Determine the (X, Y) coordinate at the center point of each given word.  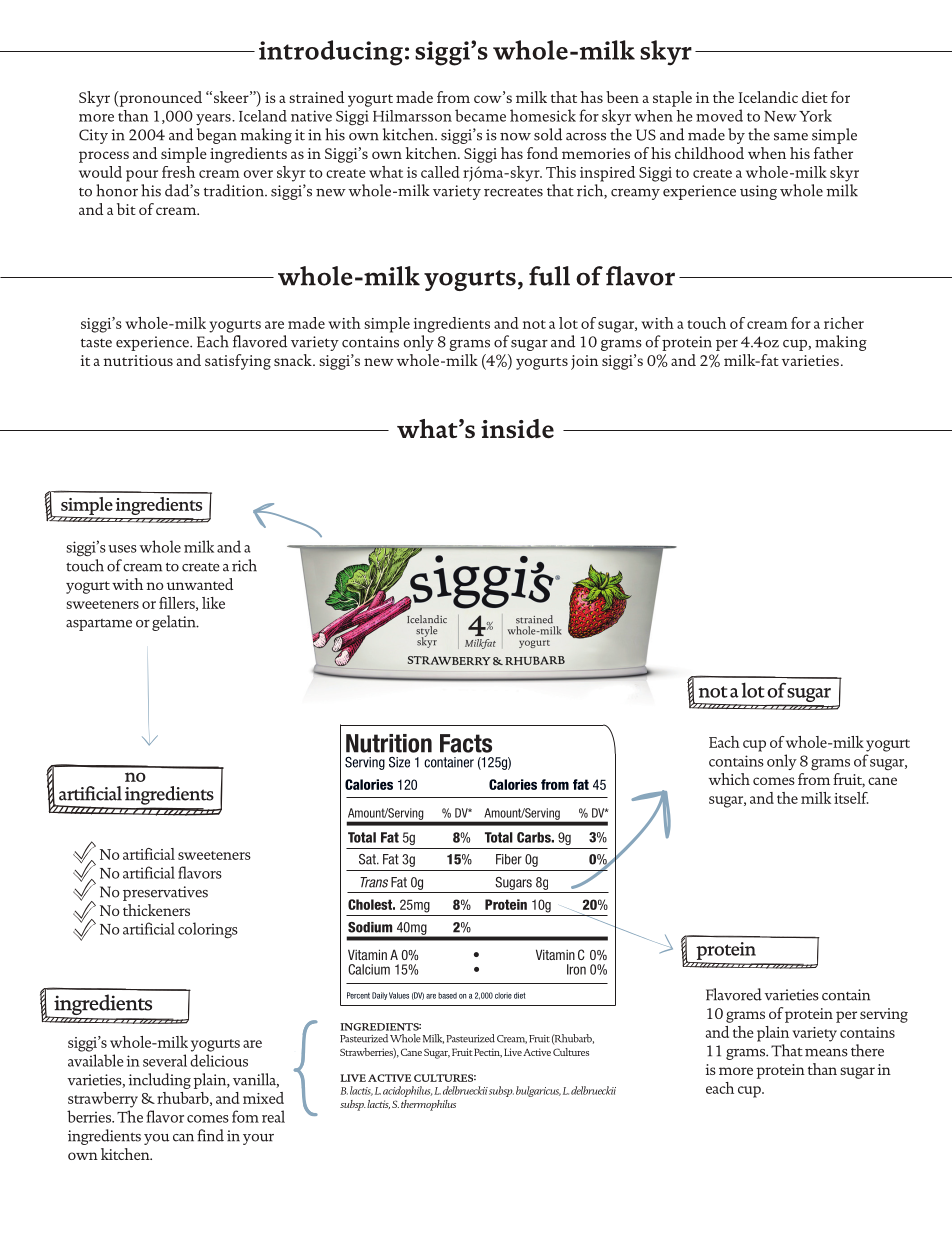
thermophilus (428, 1105)
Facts (466, 743)
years (214, 119)
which (729, 779)
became (480, 115)
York (815, 115)
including (159, 1081)
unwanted (200, 584)
